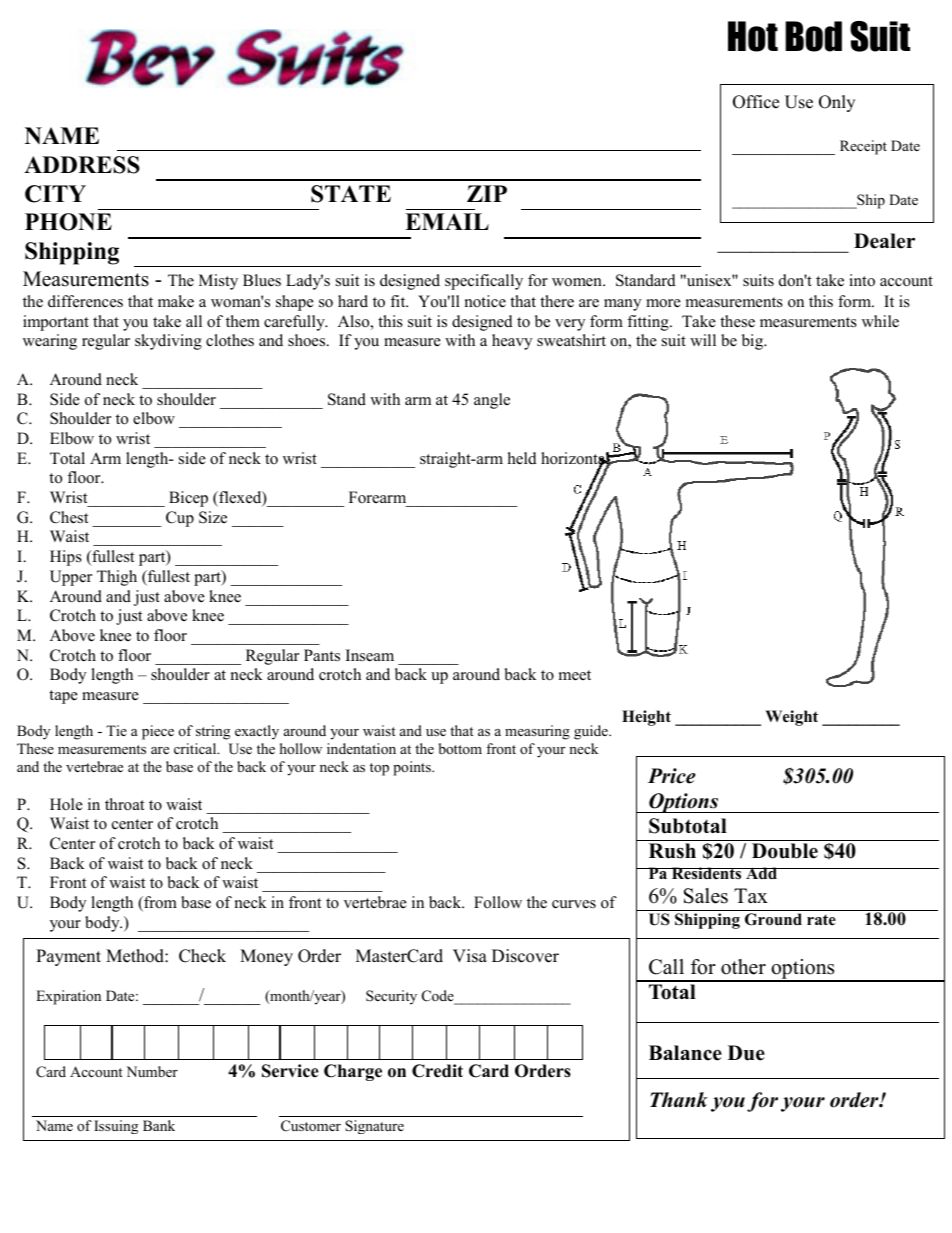  What do you see at coordinates (152, 1071) in the screenshot?
I see `Number` at bounding box center [152, 1071].
